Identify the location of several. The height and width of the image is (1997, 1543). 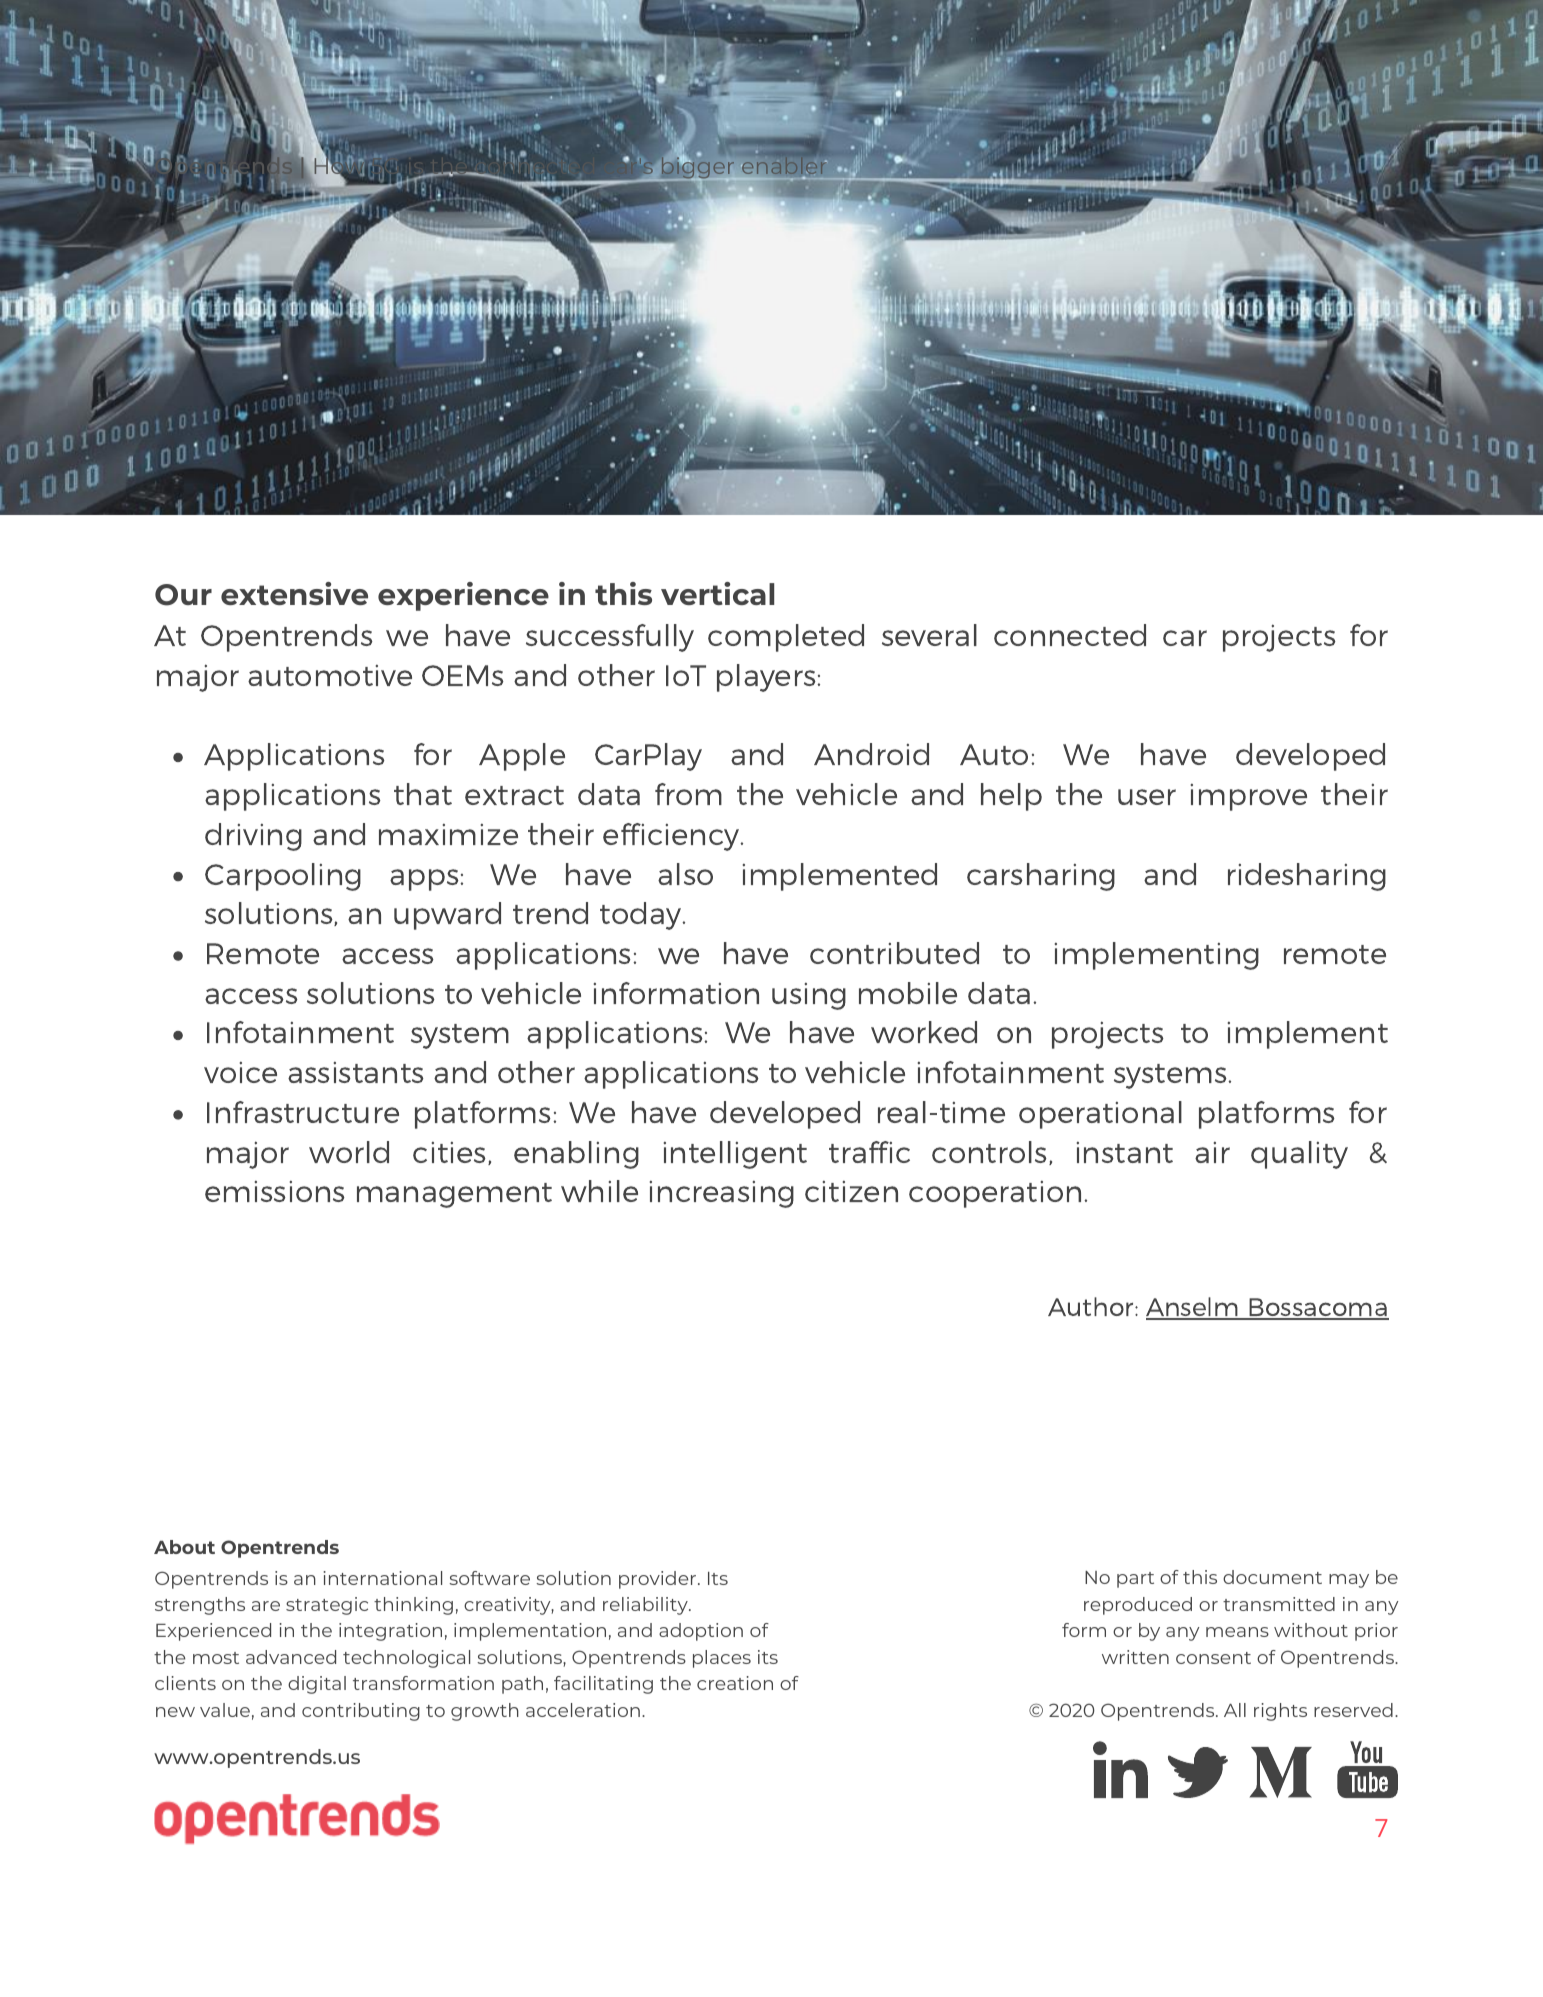
(929, 635).
